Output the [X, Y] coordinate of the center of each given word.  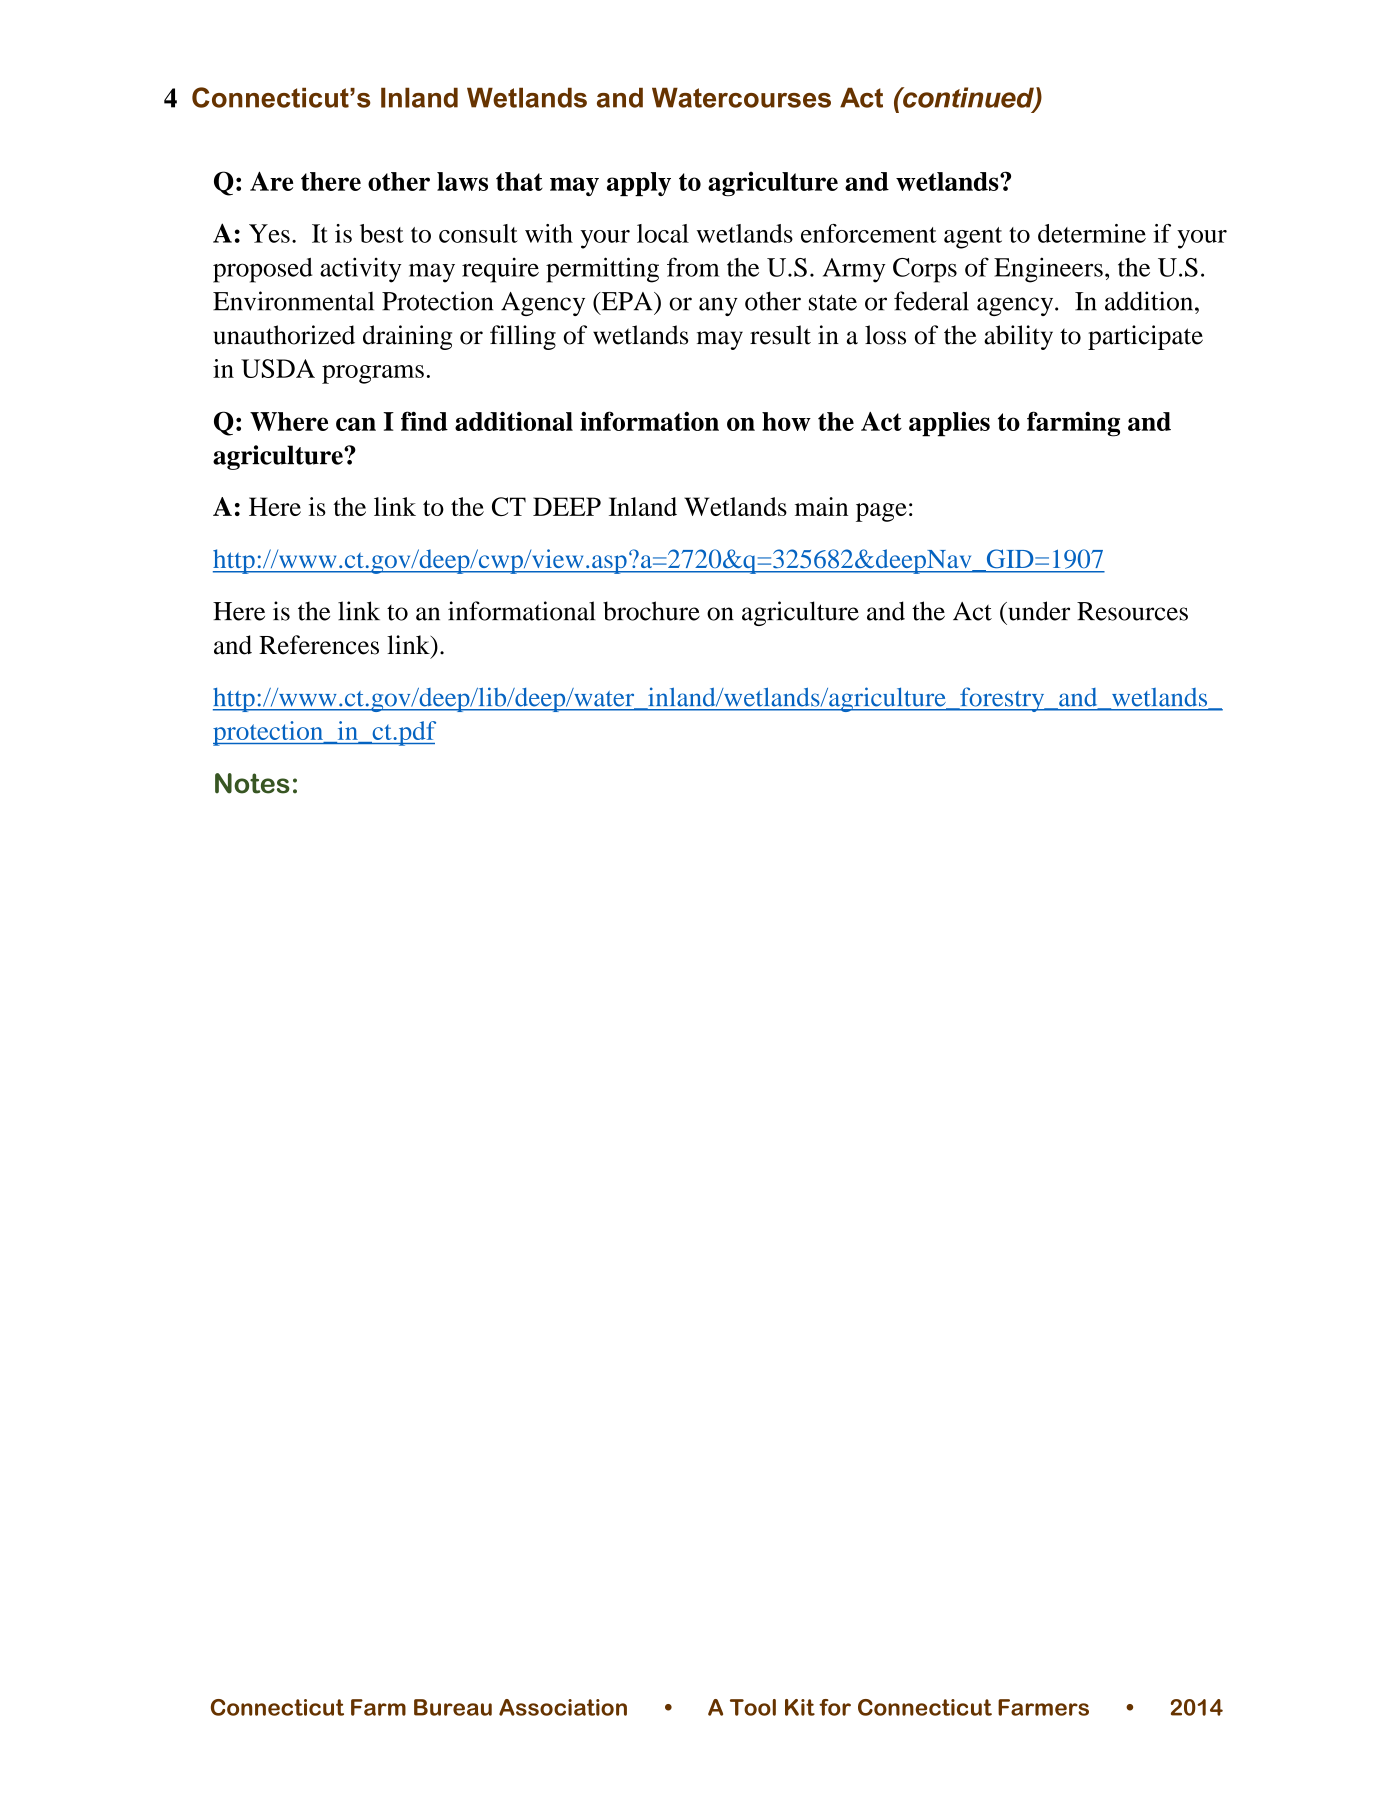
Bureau [453, 1707]
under [1038, 611]
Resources [1132, 611]
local [663, 233]
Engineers [1048, 270]
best [382, 233]
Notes [252, 783]
